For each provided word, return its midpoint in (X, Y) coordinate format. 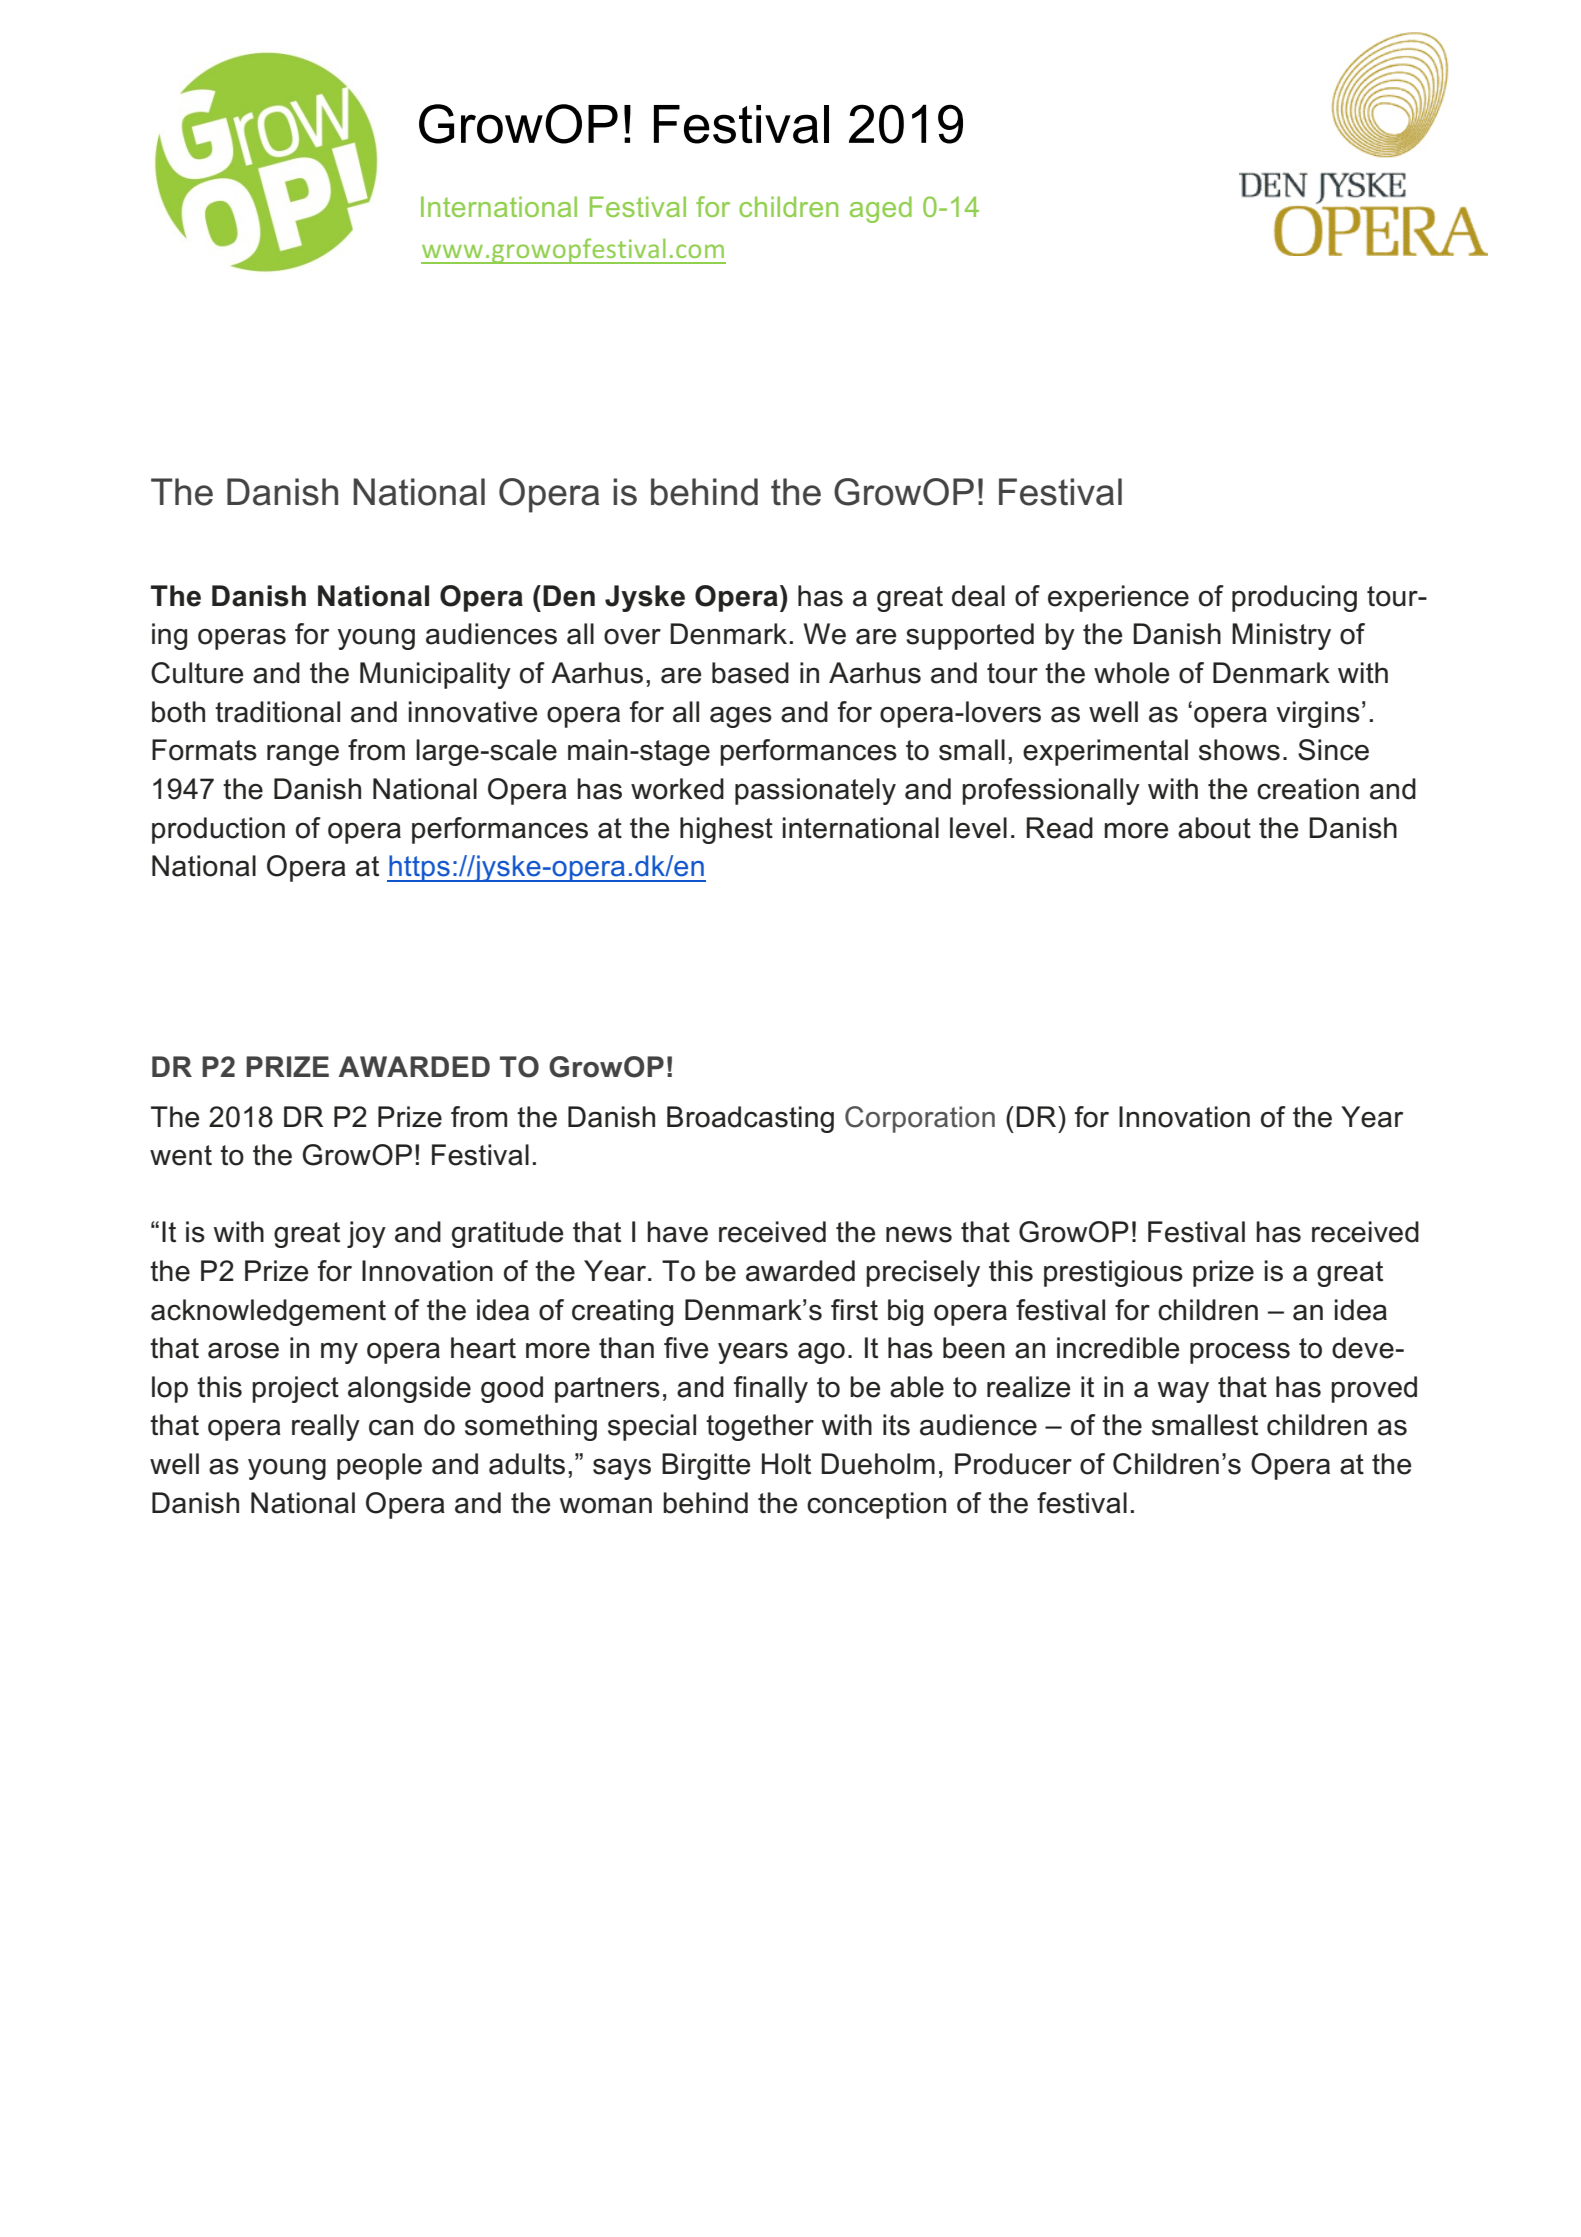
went (181, 1155)
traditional (277, 712)
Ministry (1281, 636)
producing (1294, 598)
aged (881, 209)
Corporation (920, 1119)
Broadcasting (750, 1119)
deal (978, 596)
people (379, 1466)
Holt (786, 1464)
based (750, 673)
